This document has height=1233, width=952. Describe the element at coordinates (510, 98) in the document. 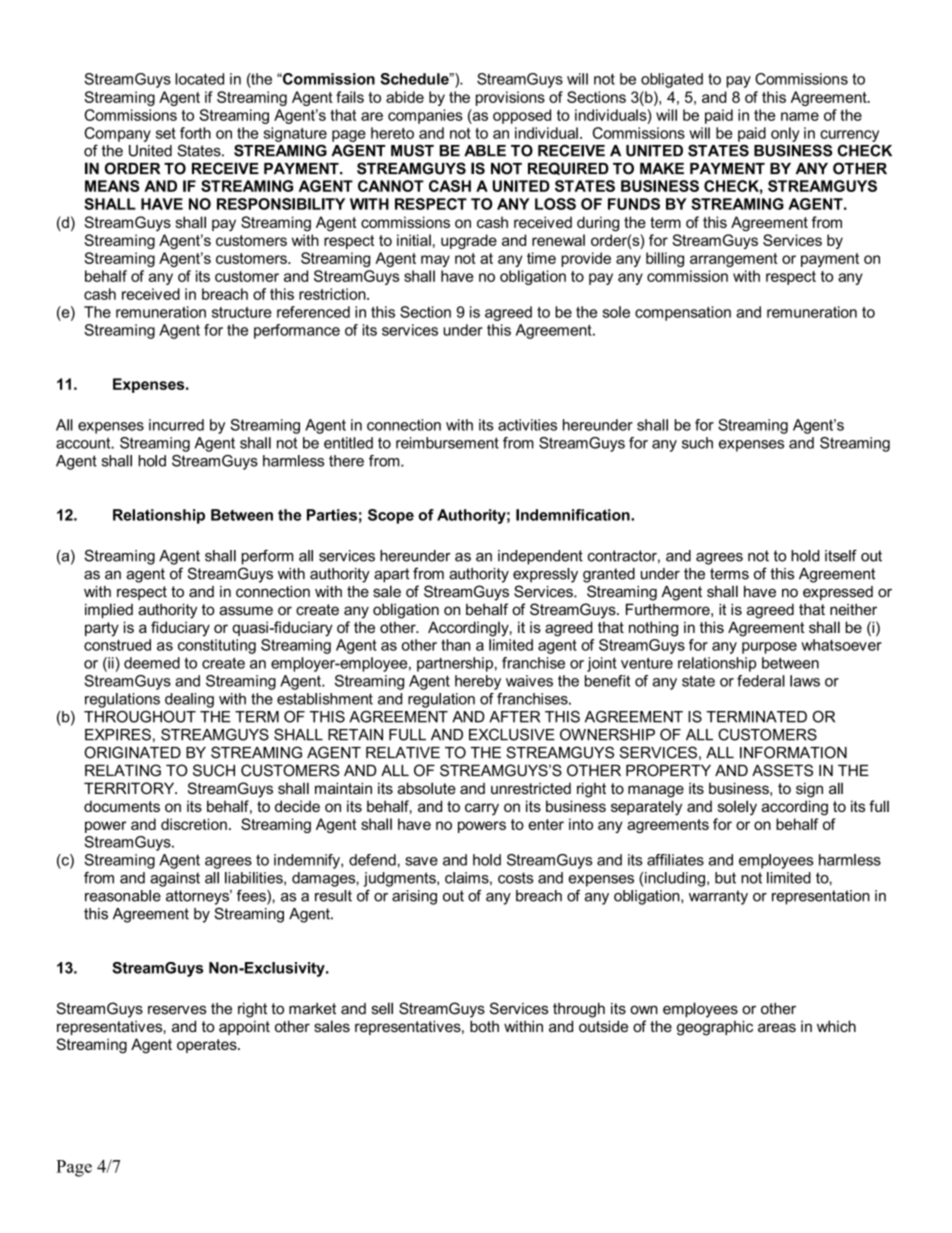

I see `provisions` at that location.
